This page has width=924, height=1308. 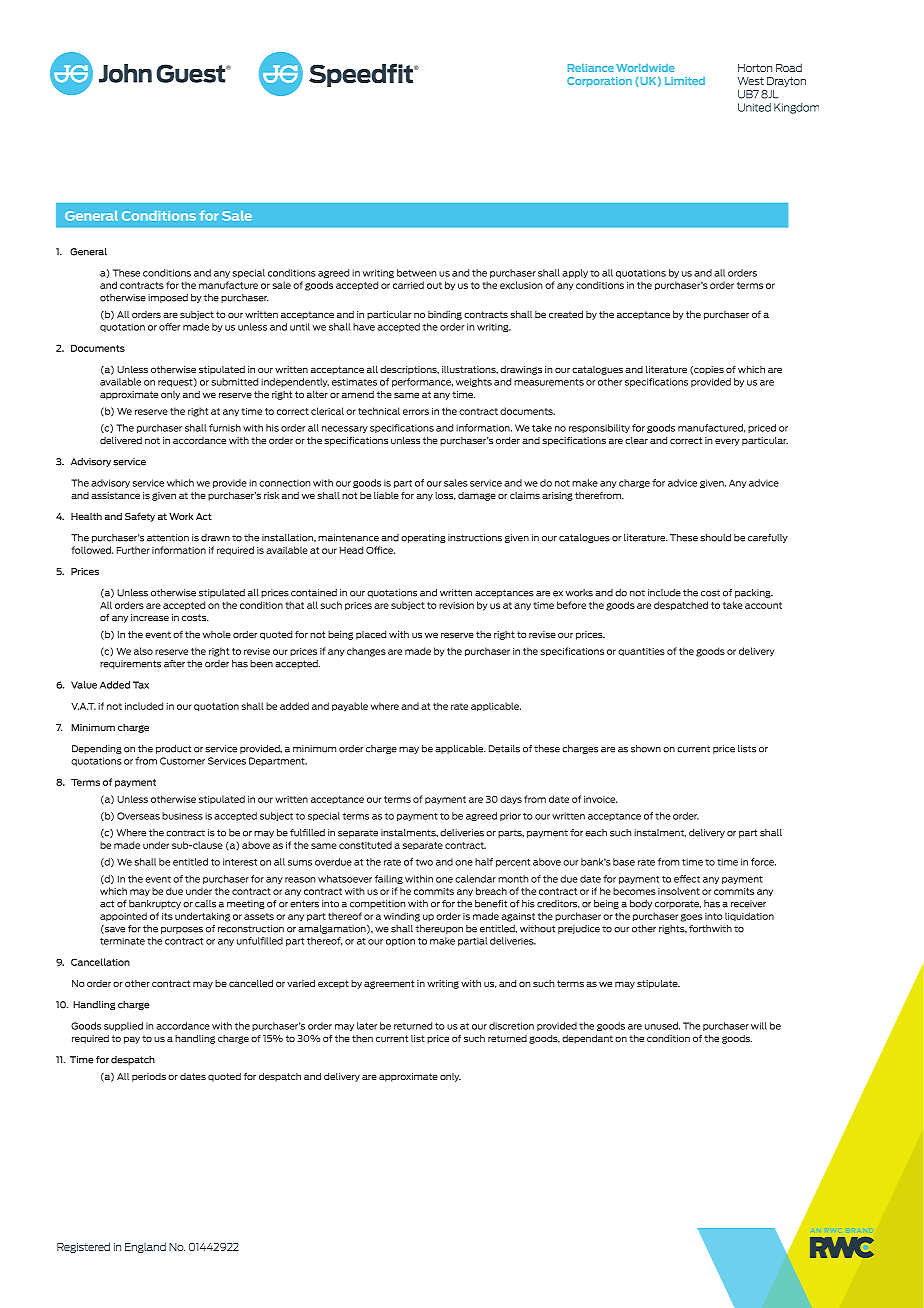 I want to click on Limited, so click(x=685, y=81).
